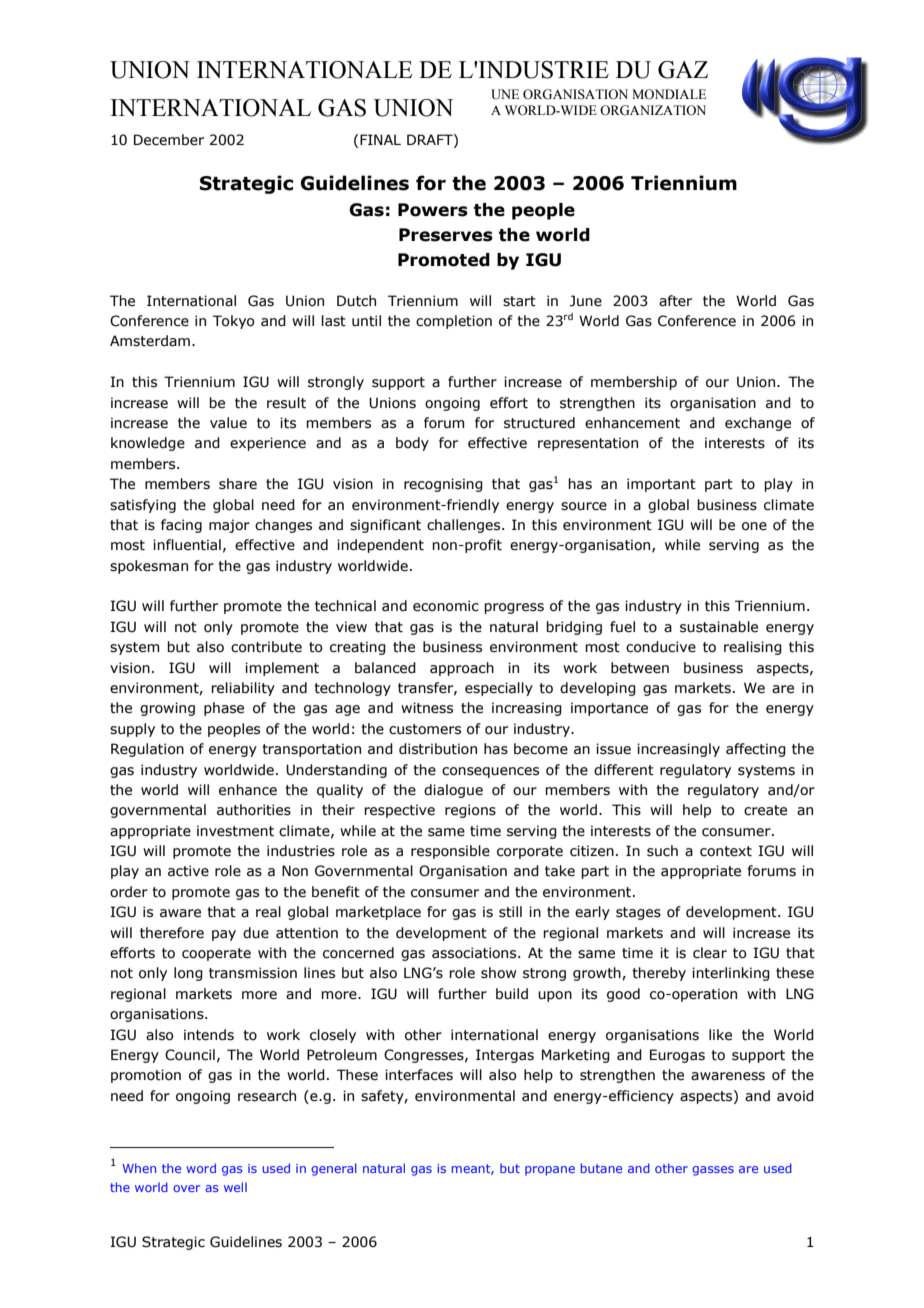  Describe the element at coordinates (266, 647) in the image. I see `contribute` at that location.
